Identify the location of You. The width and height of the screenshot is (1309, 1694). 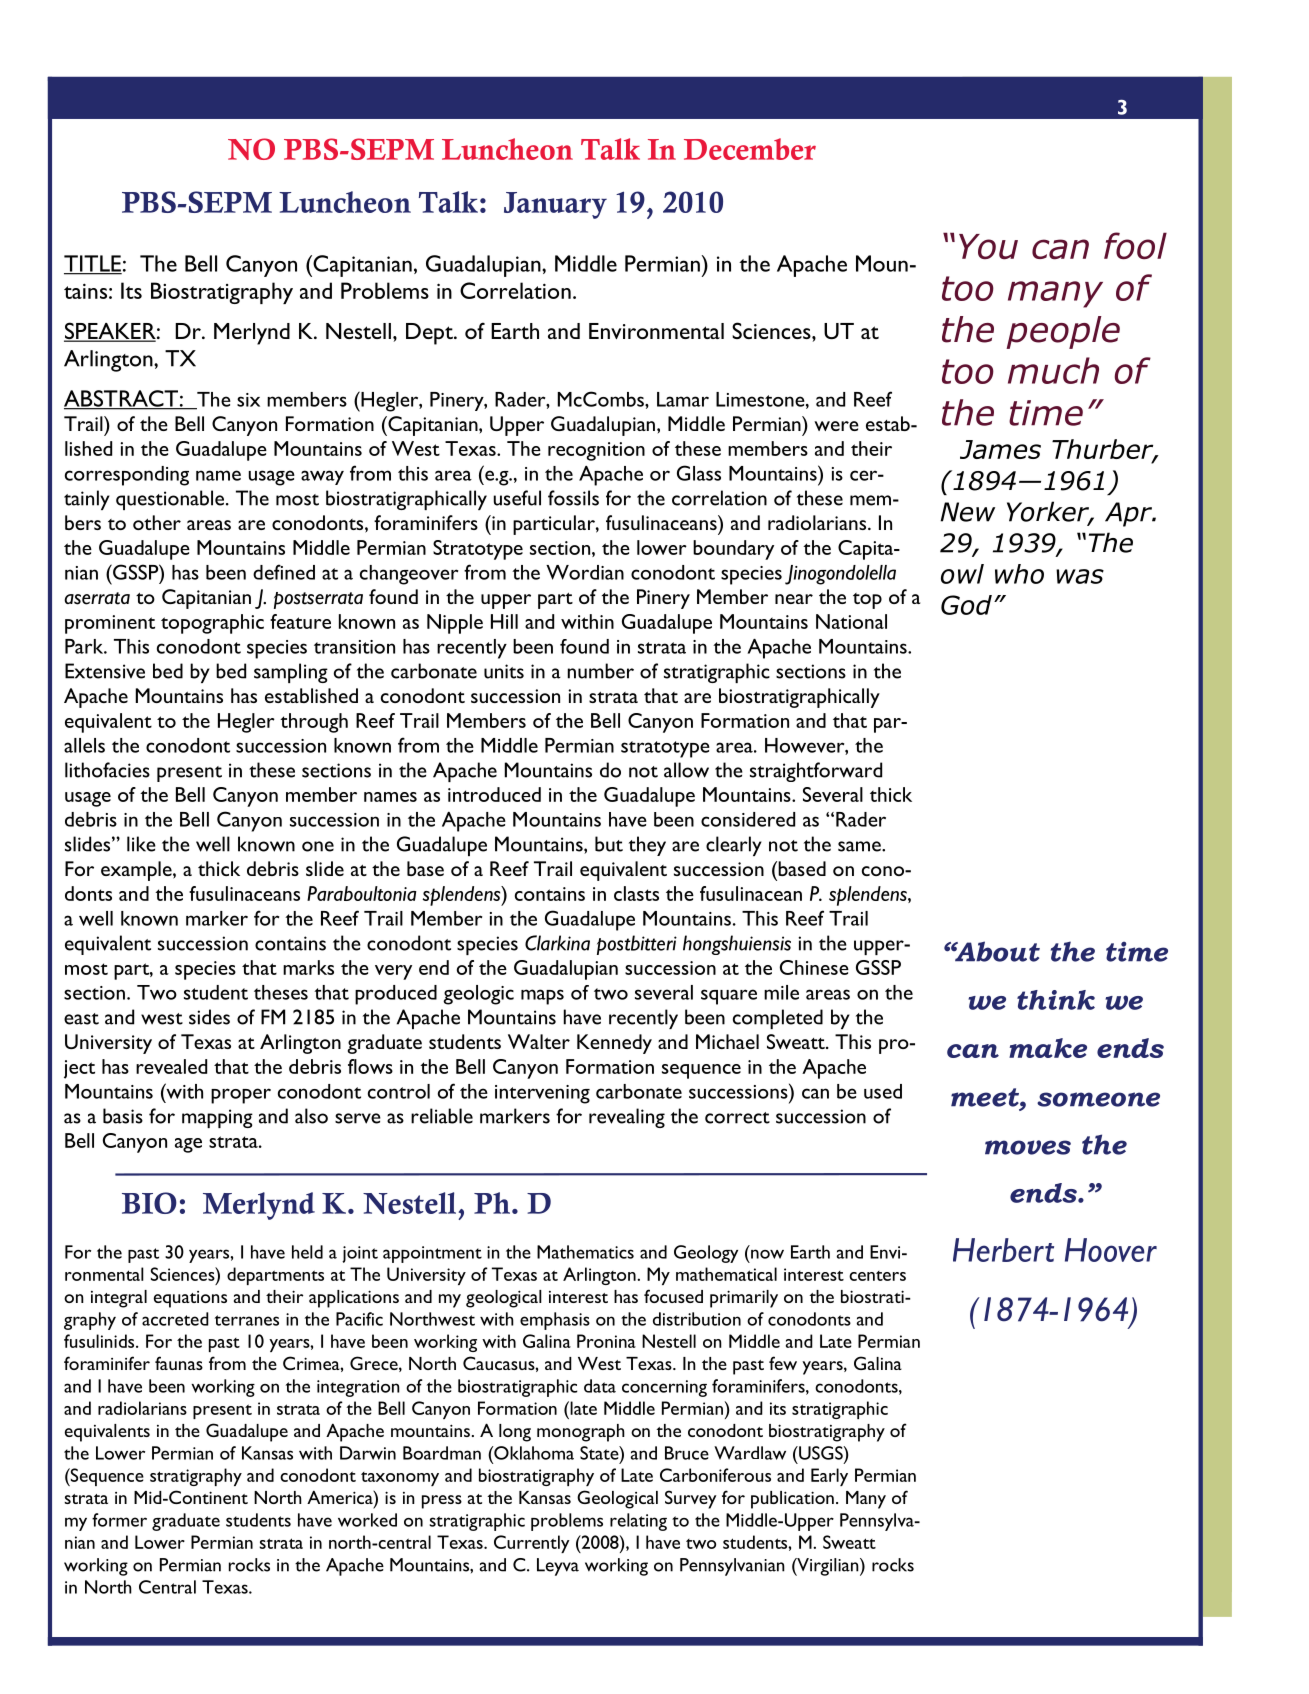
(988, 247).
